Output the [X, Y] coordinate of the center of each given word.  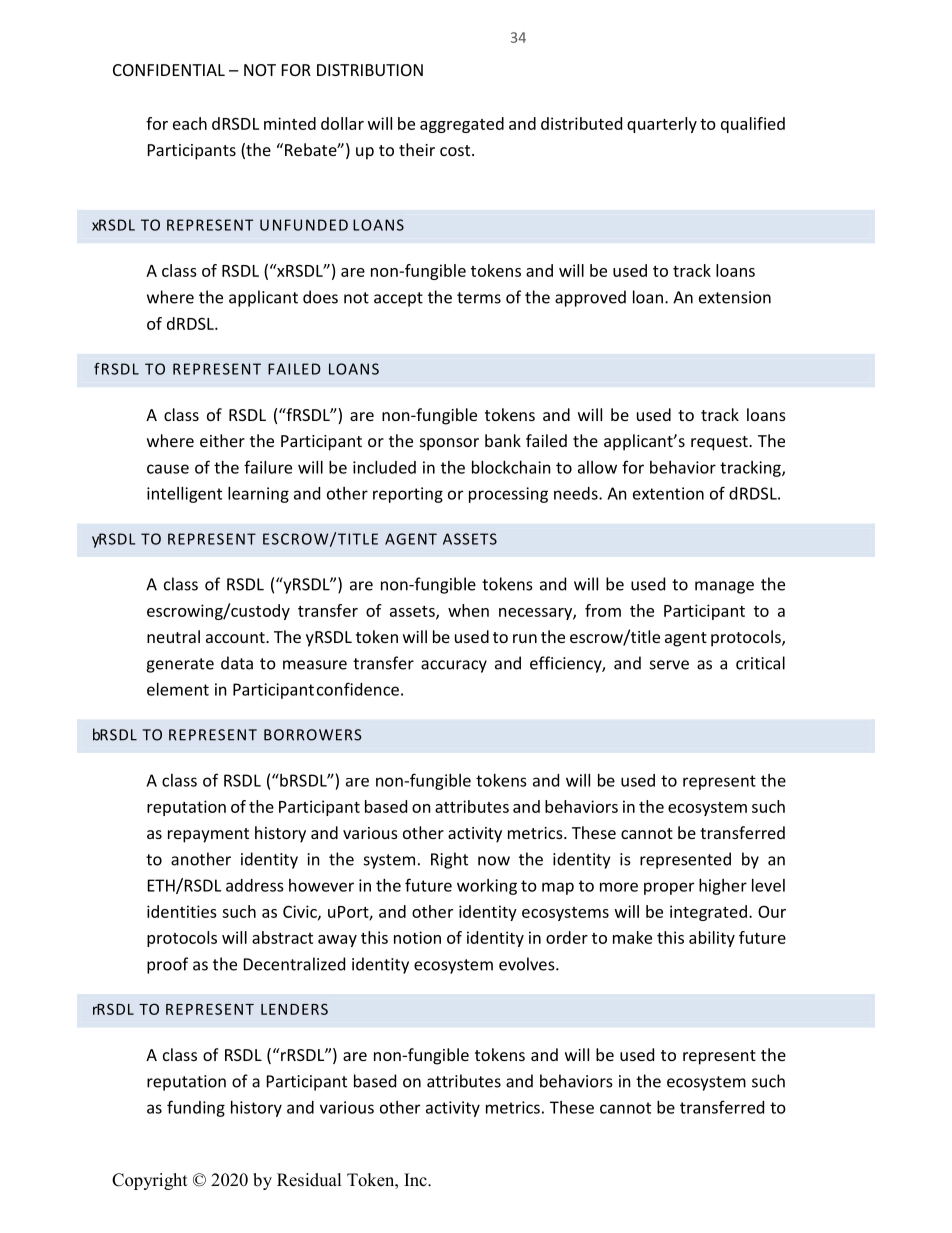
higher [723, 887]
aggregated [462, 125]
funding [196, 1108]
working [487, 887]
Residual [309, 1180]
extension [735, 297]
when [468, 610]
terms [479, 298]
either [222, 440]
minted [290, 123]
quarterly [662, 125]
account [236, 637]
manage [724, 587]
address [255, 885]
